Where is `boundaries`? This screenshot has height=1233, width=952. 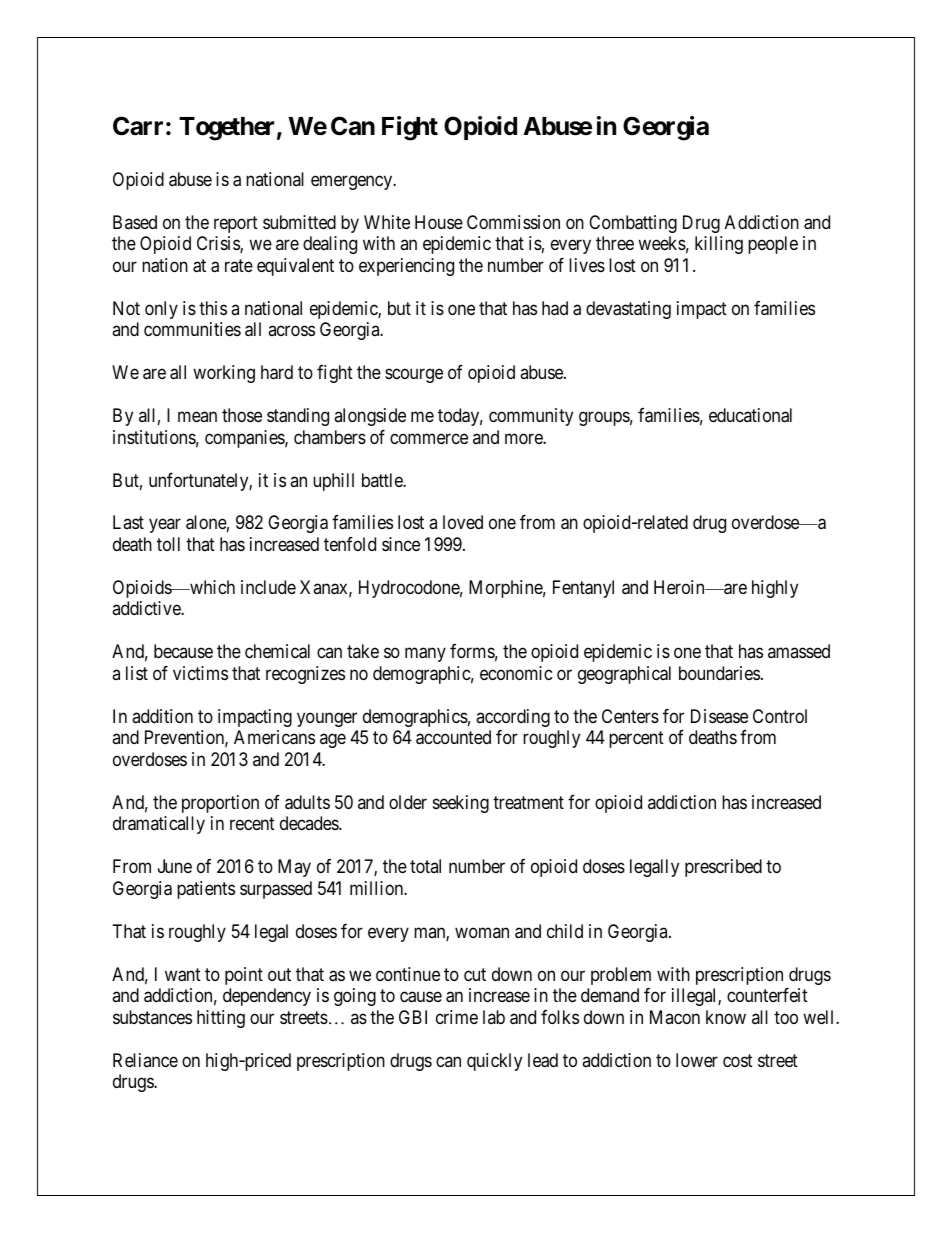
boundaries is located at coordinates (719, 673).
